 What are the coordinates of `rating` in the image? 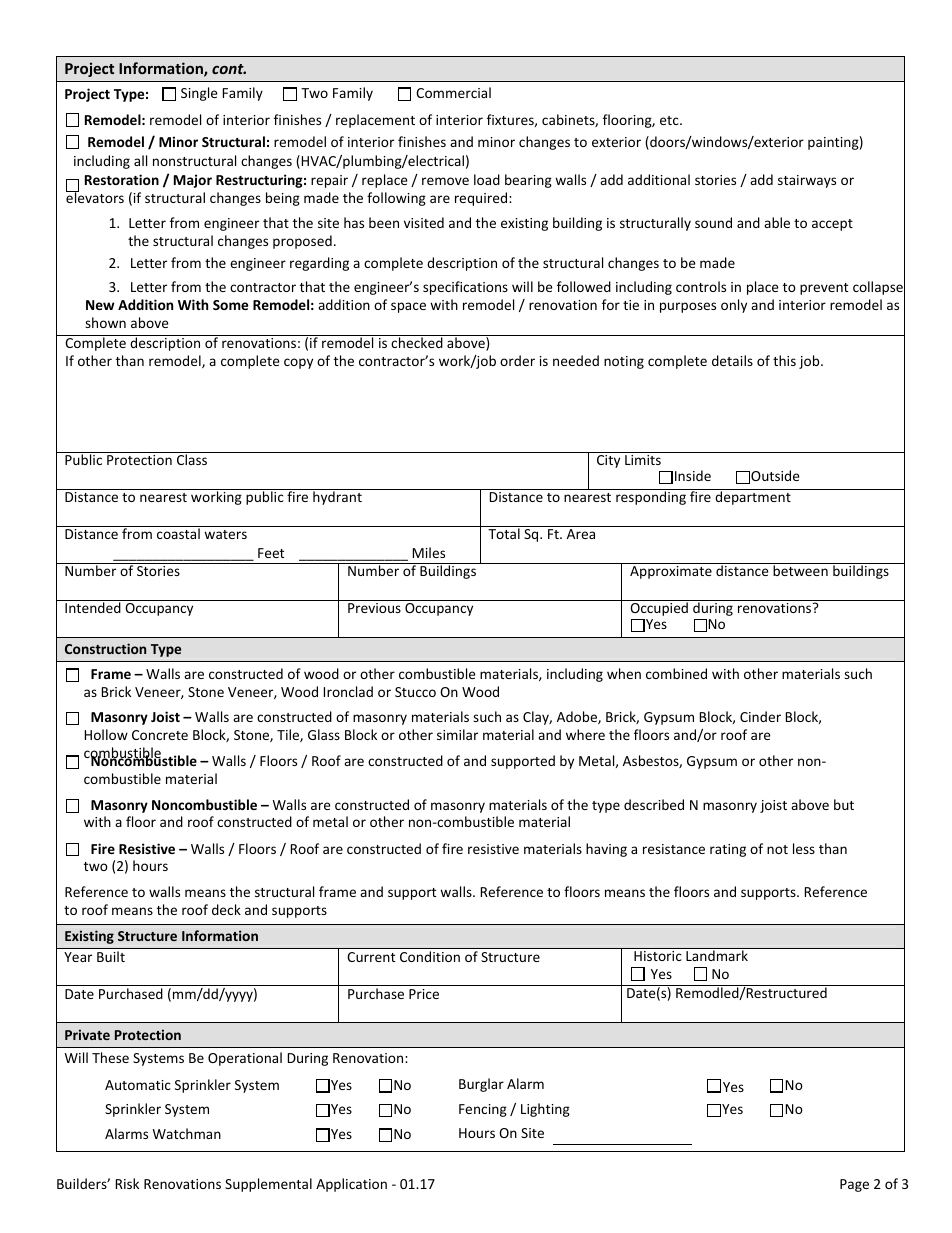 It's located at (728, 850).
